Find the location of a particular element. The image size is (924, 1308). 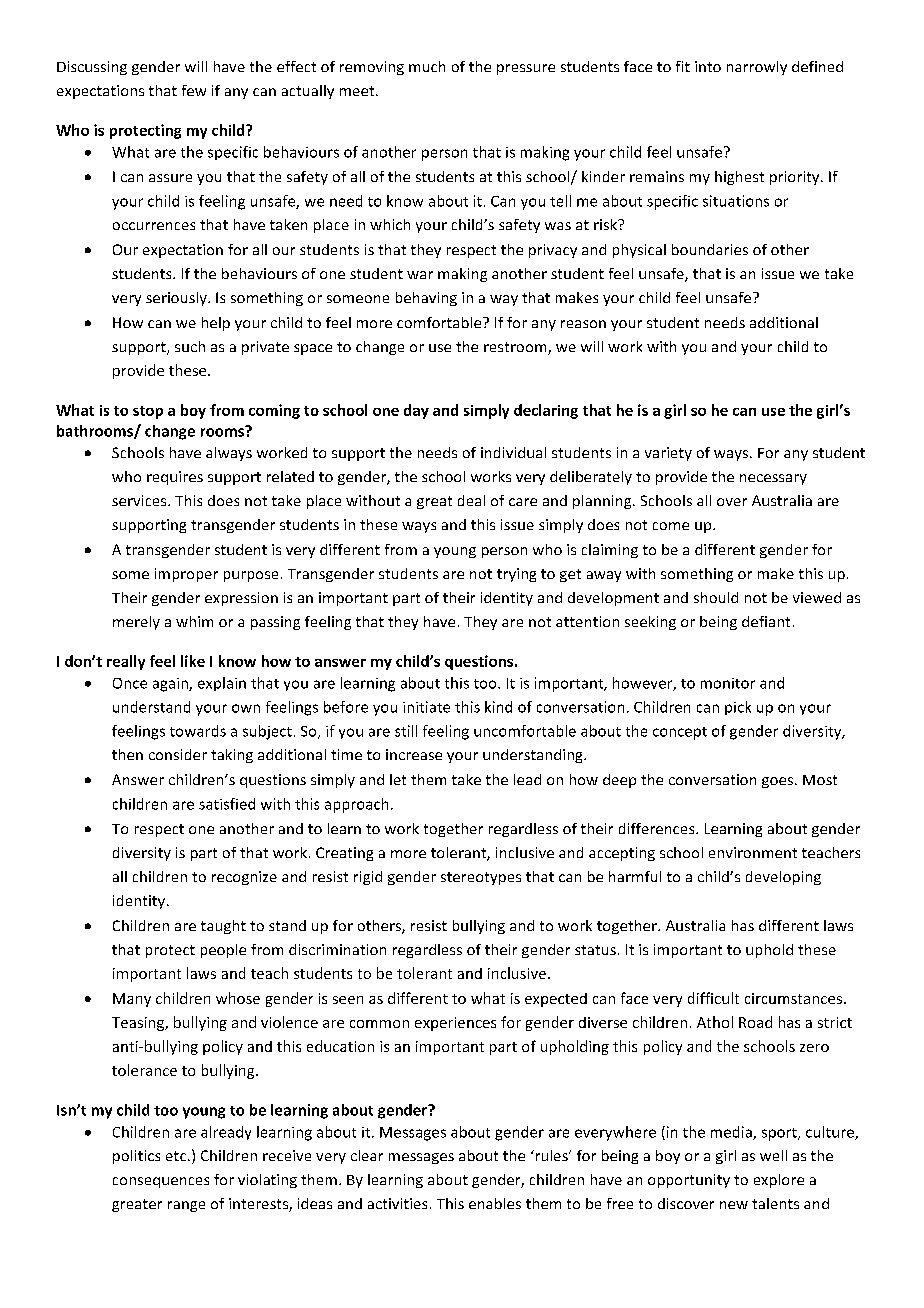

much is located at coordinates (427, 66).
